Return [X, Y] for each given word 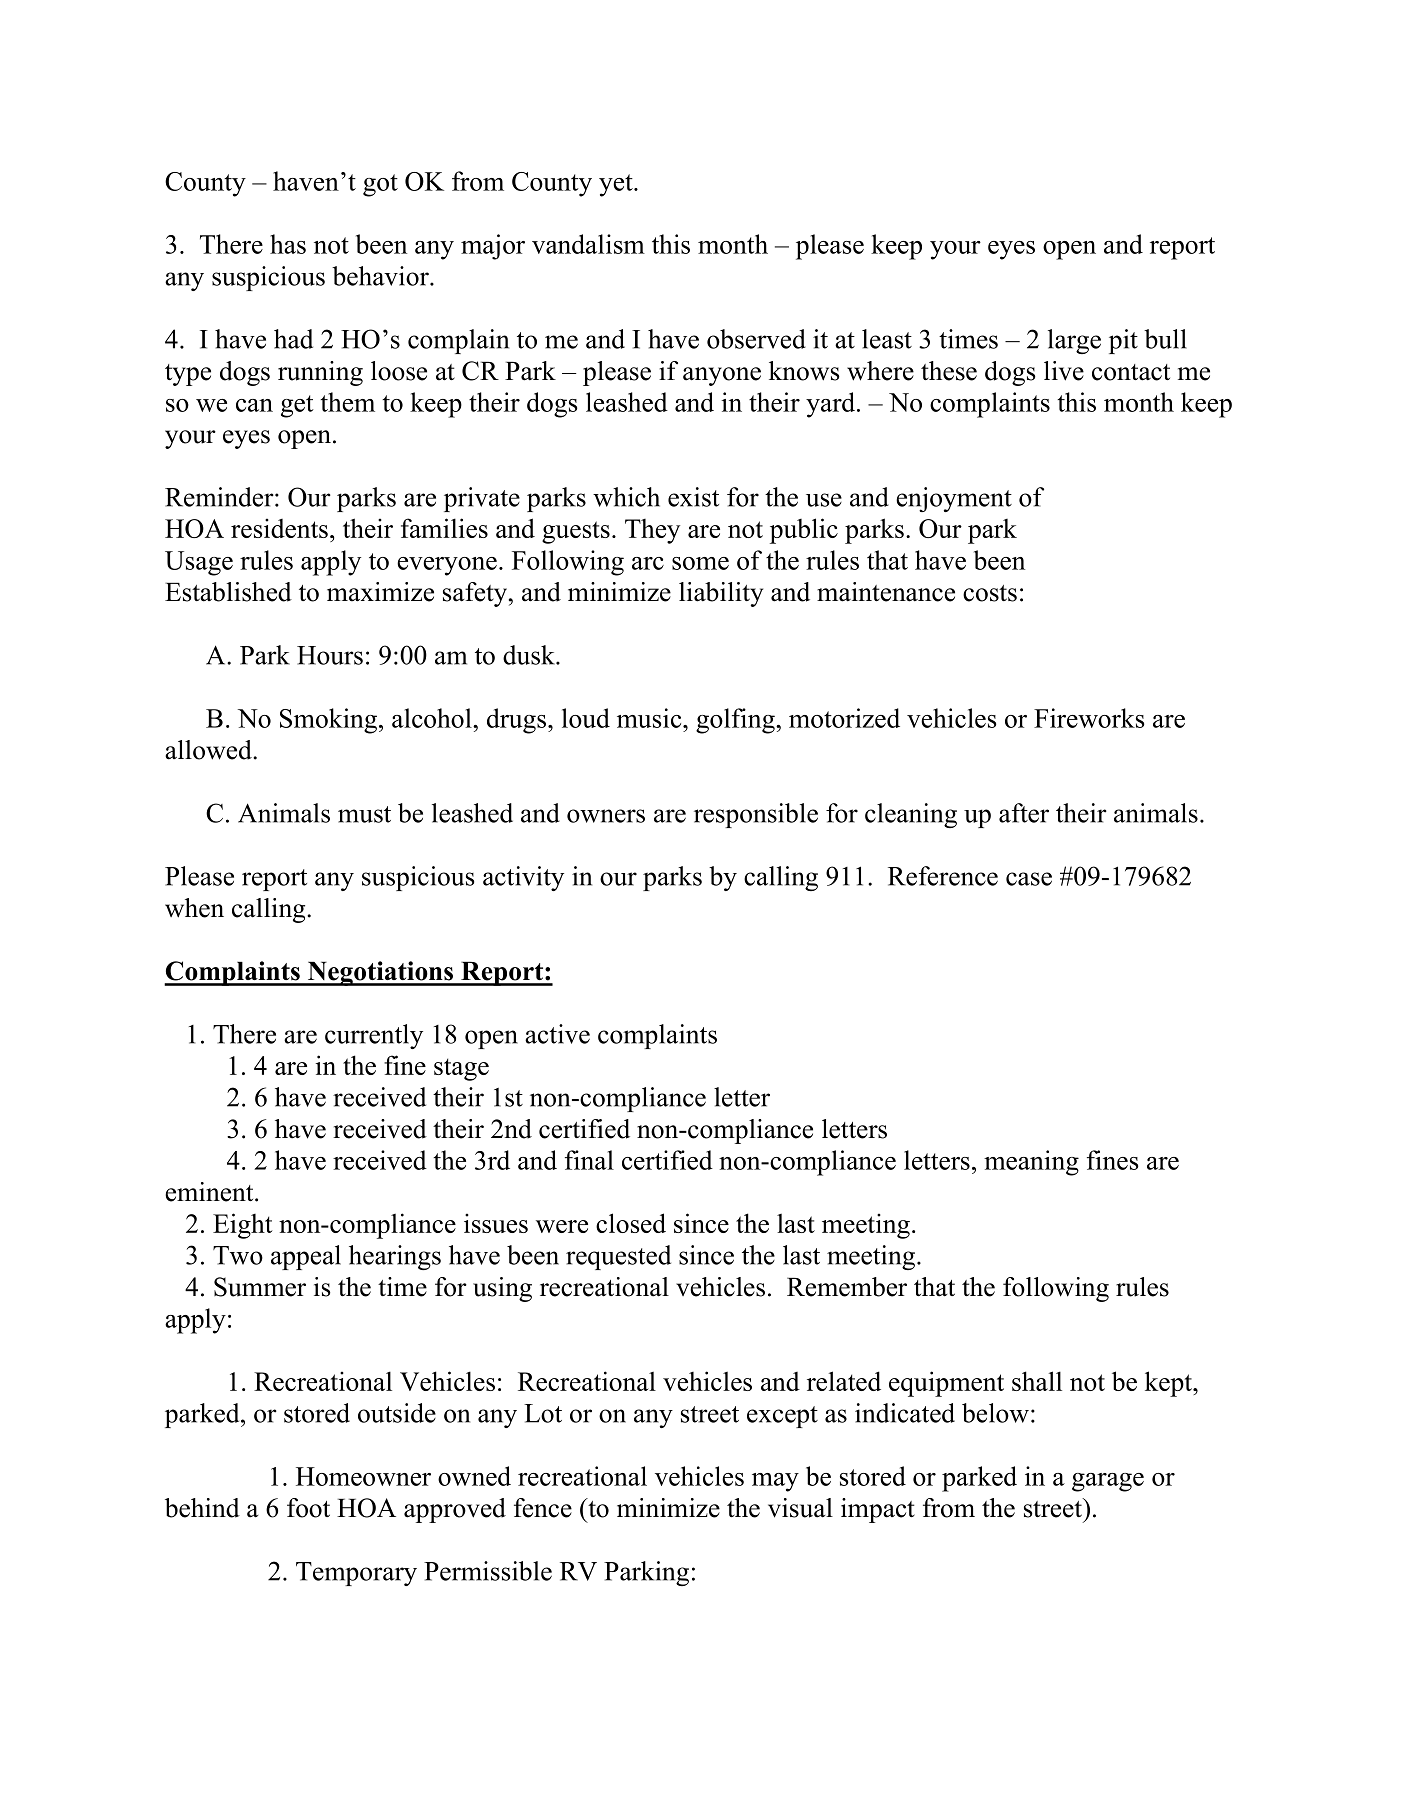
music [650, 718]
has [288, 244]
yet [617, 185]
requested [618, 1257]
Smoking [330, 721]
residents [279, 528]
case [1029, 879]
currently [374, 1036]
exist [693, 497]
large [1074, 341]
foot [308, 1508]
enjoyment [954, 499]
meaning [1031, 1163]
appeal [306, 1257]
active [557, 1034]
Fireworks [1089, 718]
